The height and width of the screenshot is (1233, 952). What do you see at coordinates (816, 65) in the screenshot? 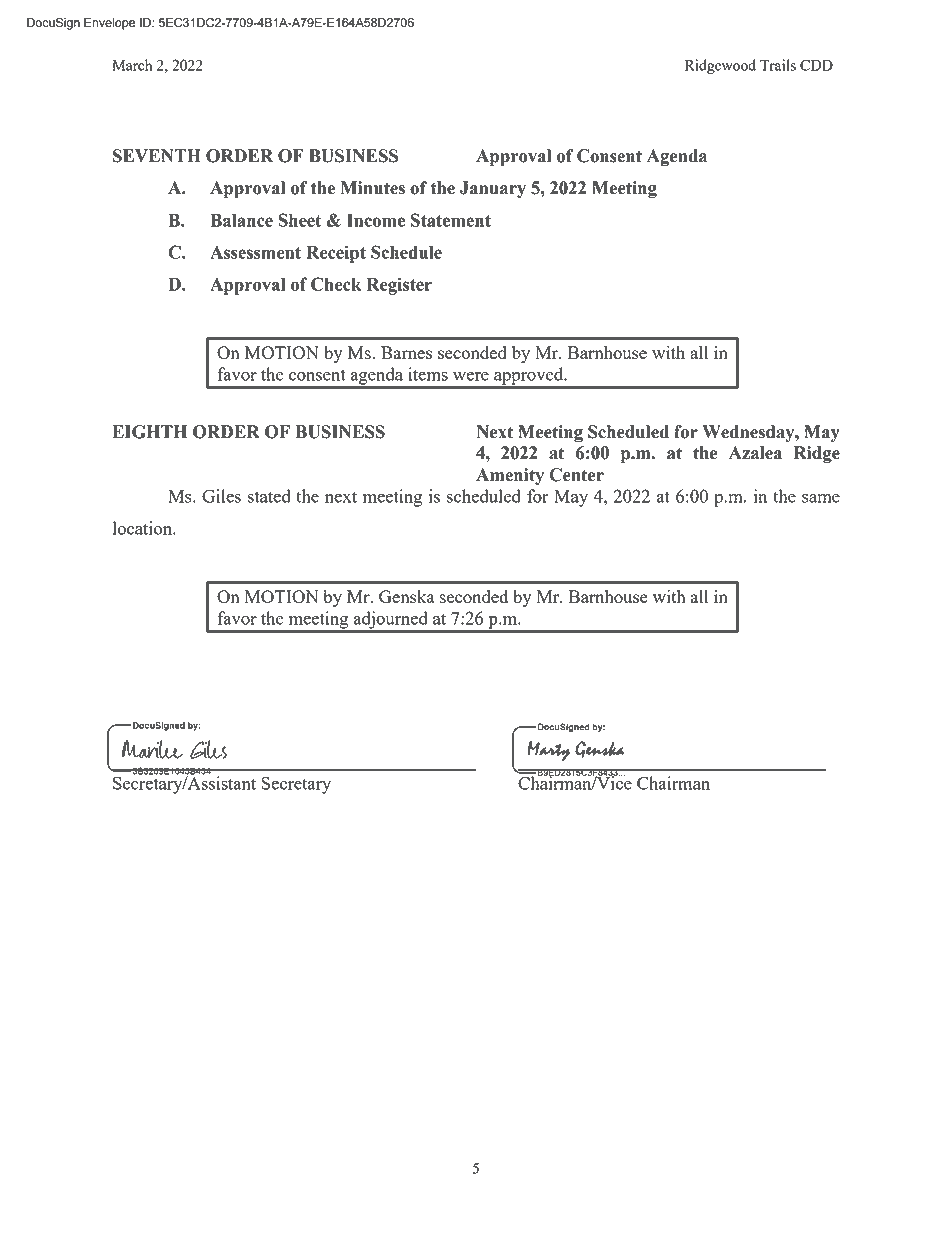
I see `CDD` at bounding box center [816, 65].
